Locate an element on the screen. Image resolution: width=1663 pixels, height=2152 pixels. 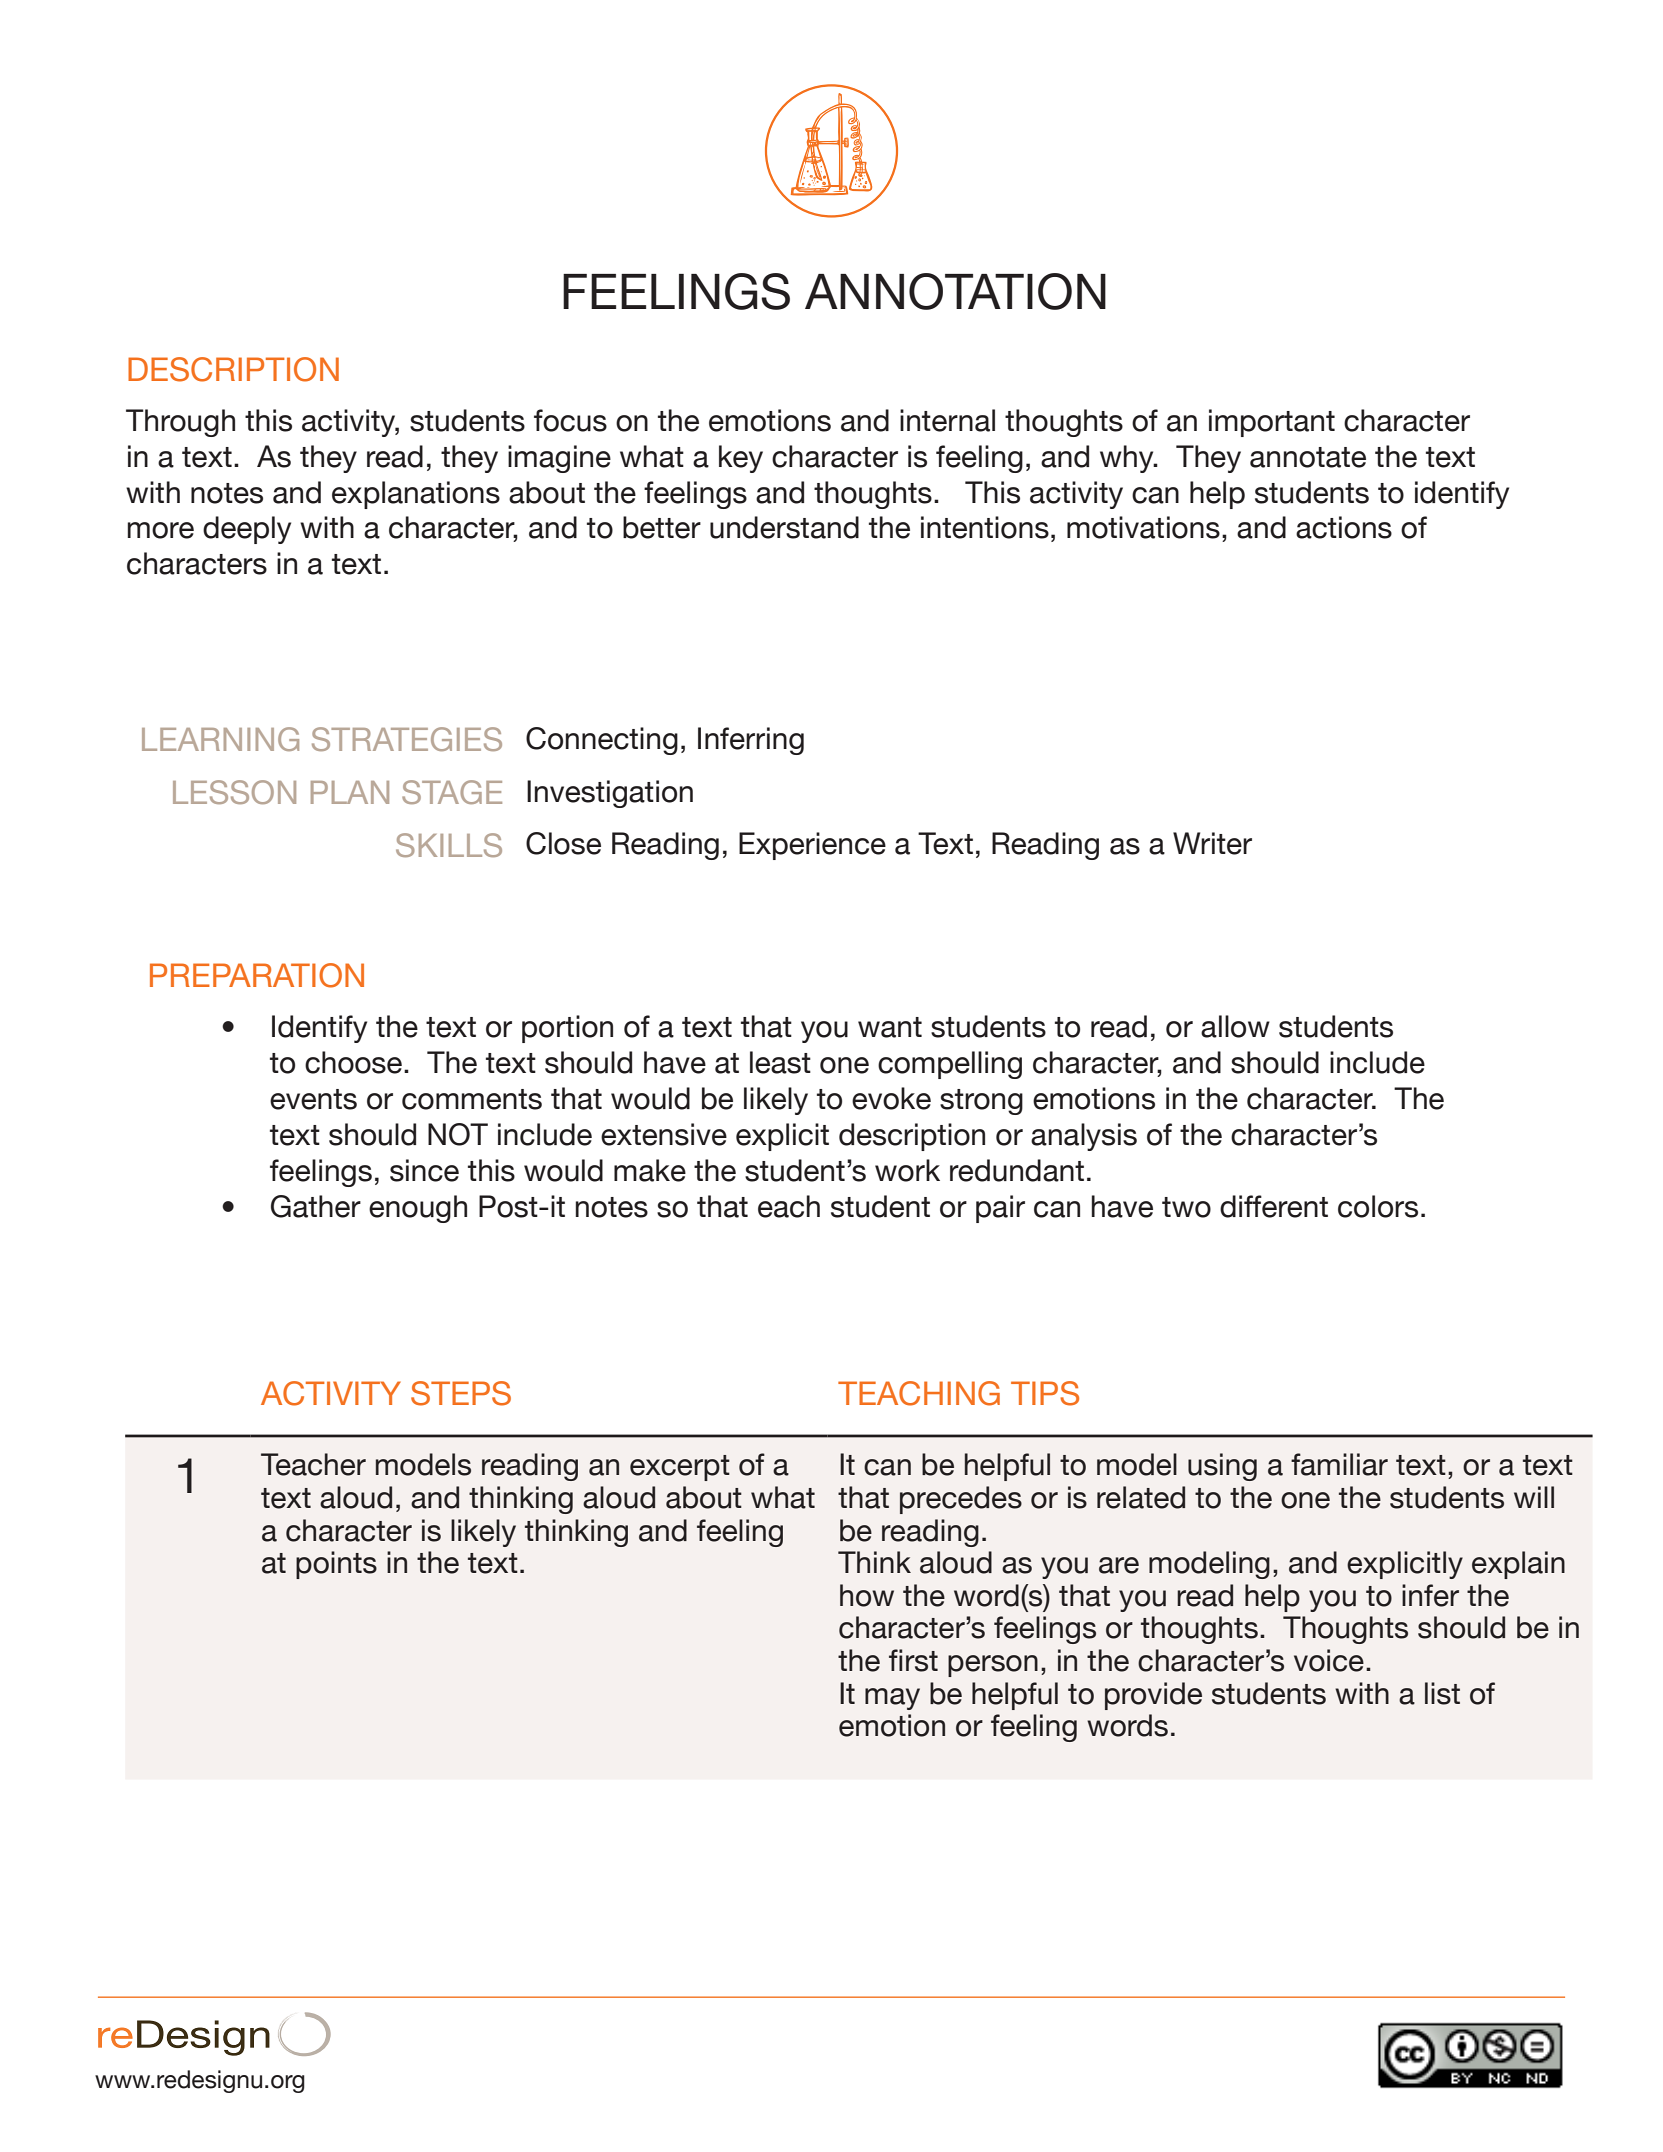
ANNOTATION is located at coordinates (955, 291).
